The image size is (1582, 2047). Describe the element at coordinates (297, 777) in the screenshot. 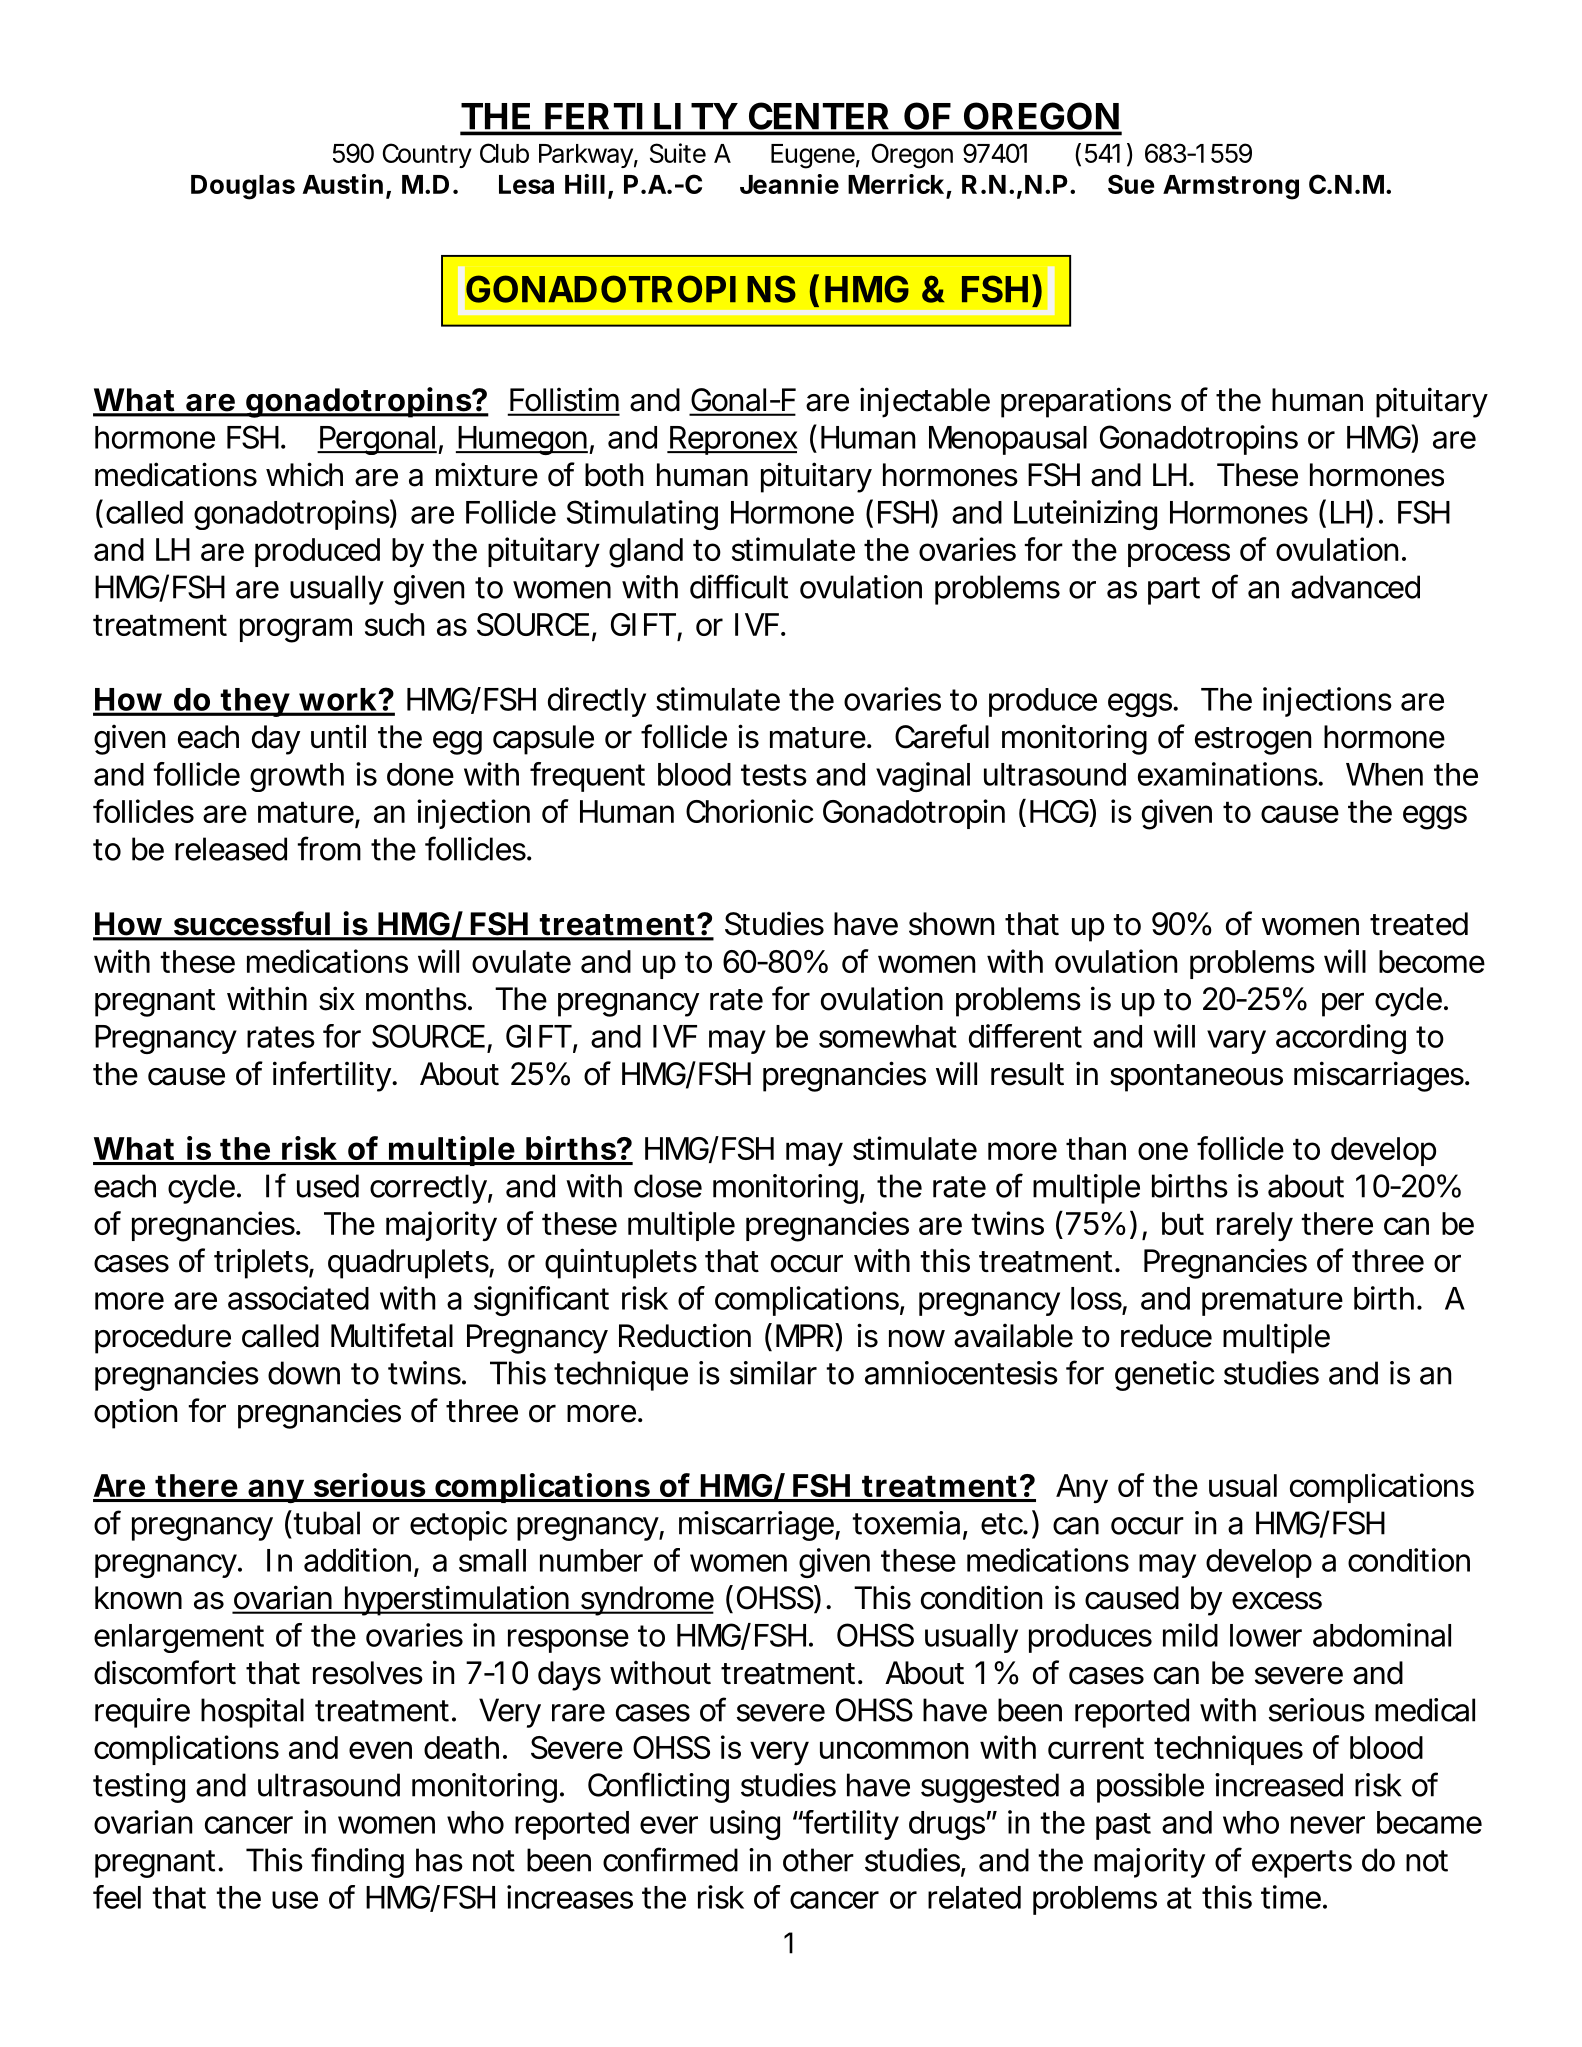

I see `growth` at that location.
